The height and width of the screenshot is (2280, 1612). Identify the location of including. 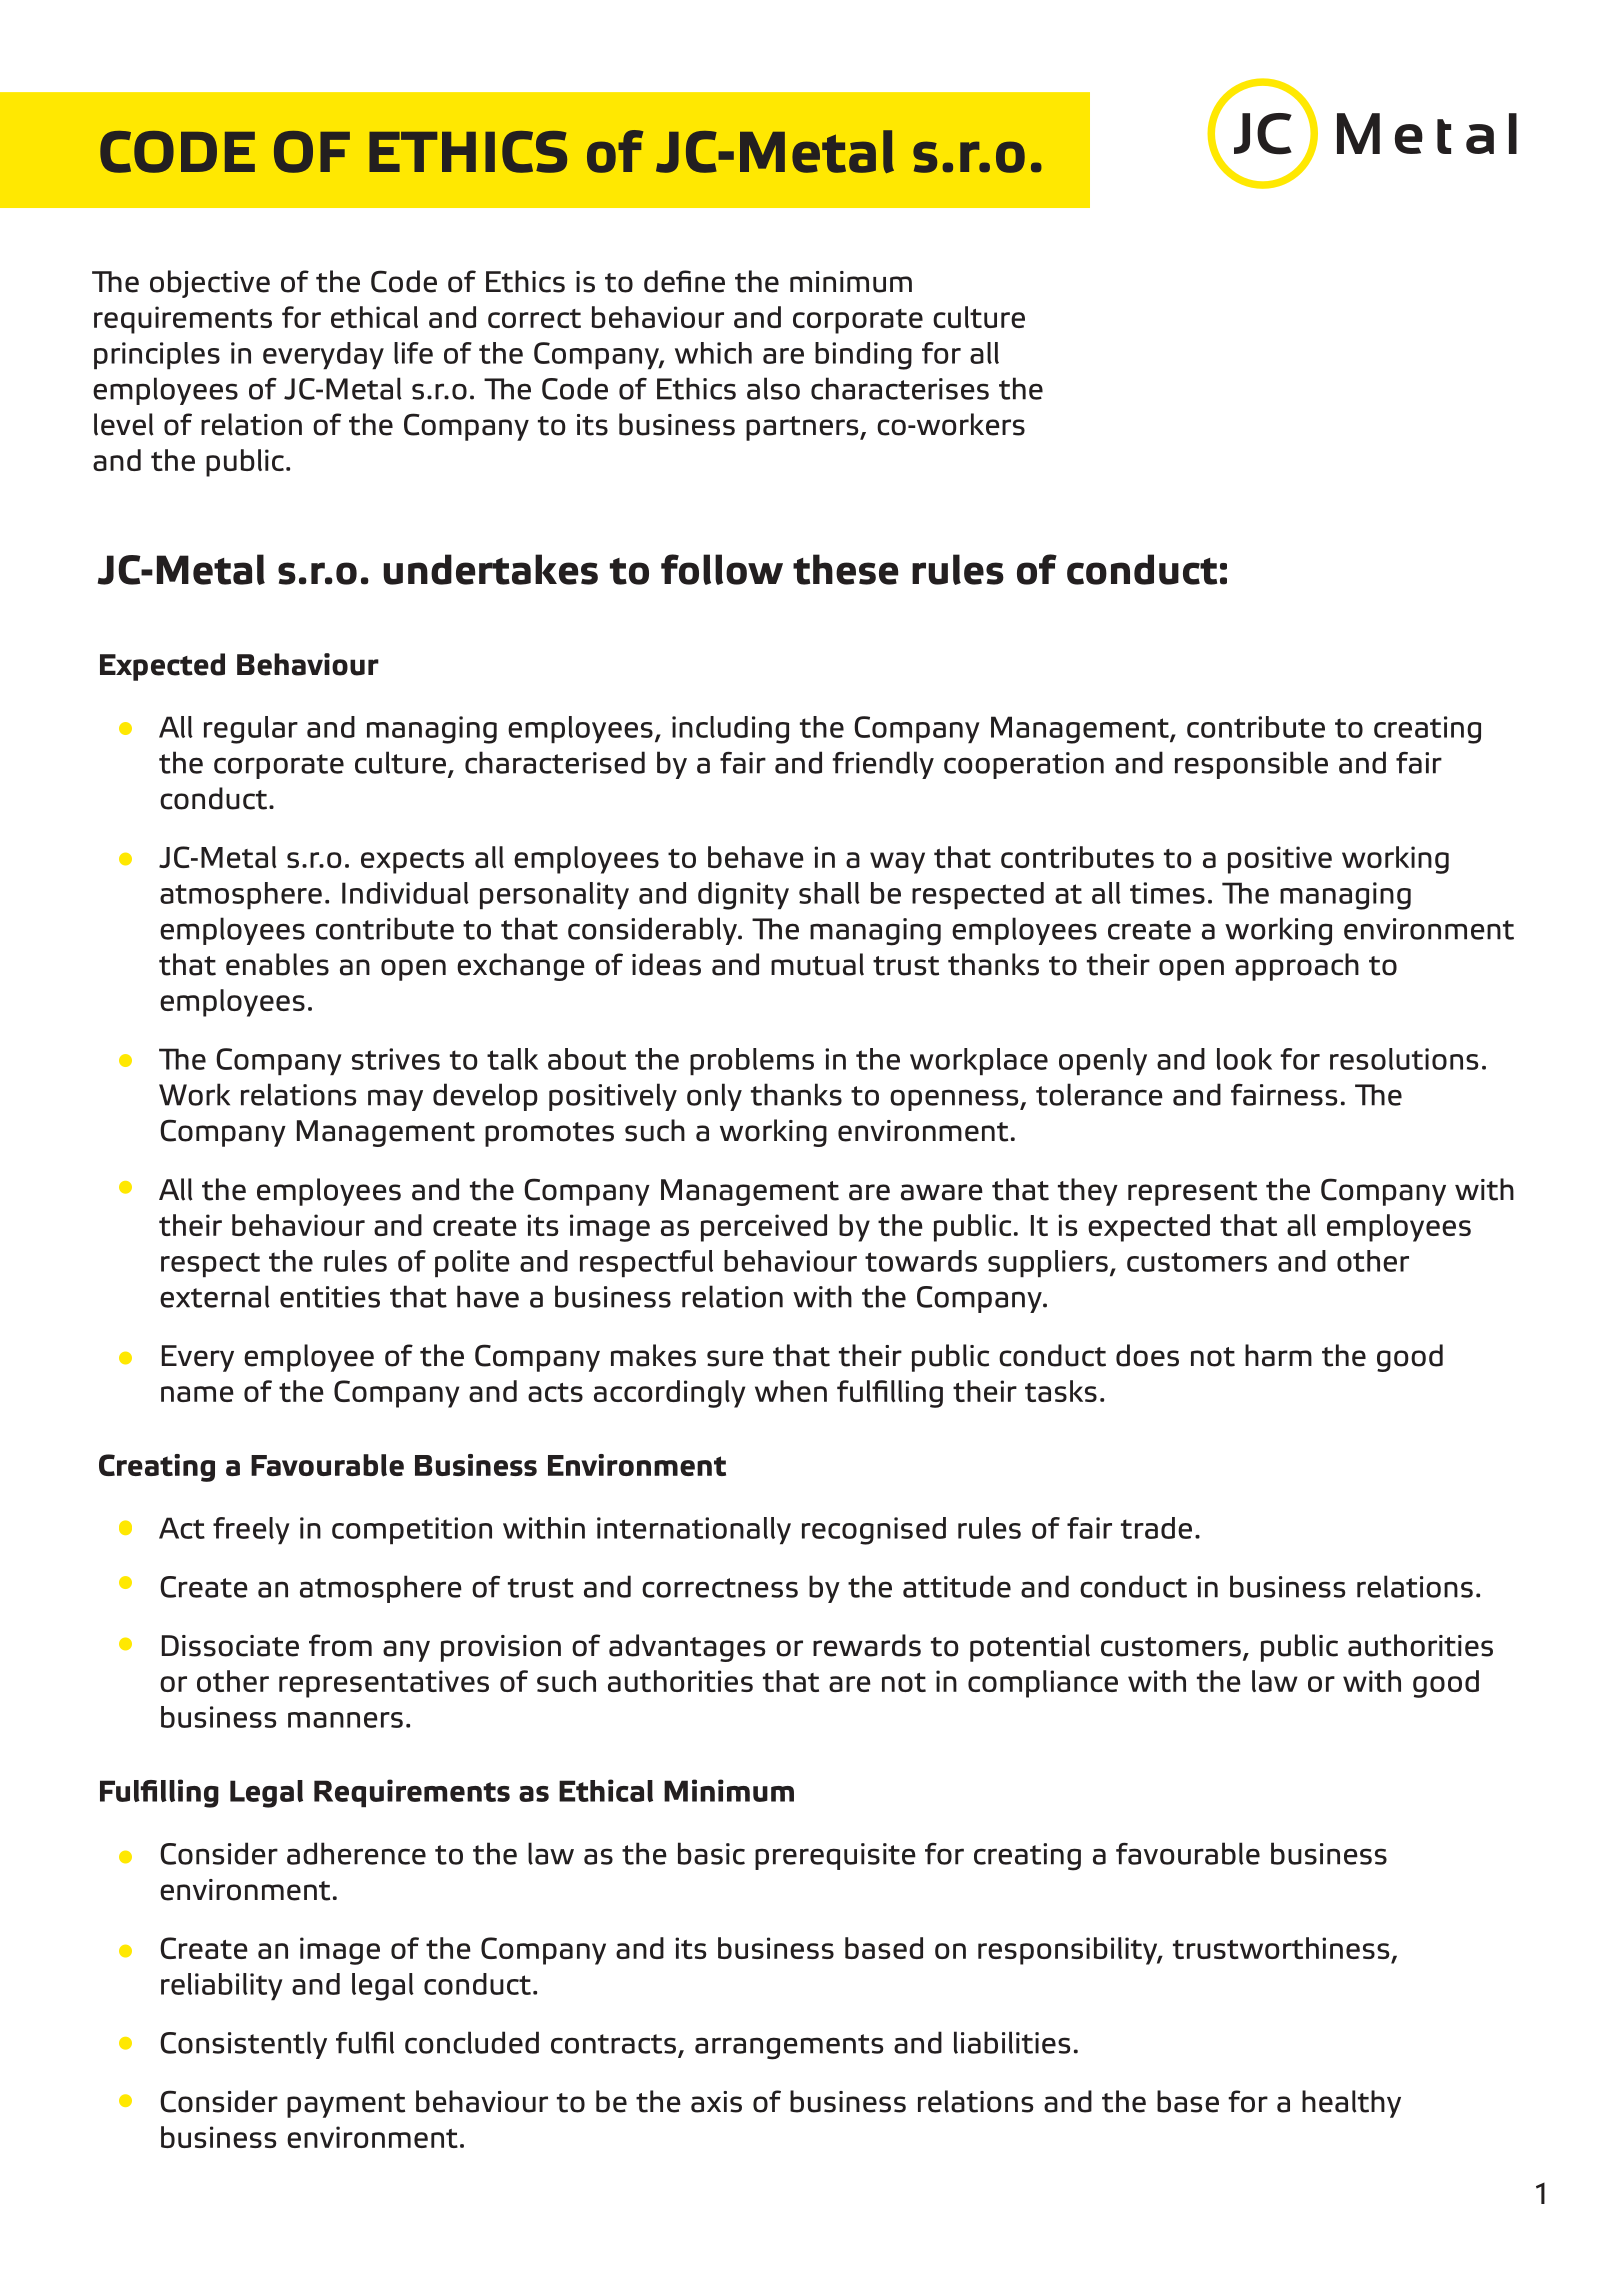
(730, 730).
